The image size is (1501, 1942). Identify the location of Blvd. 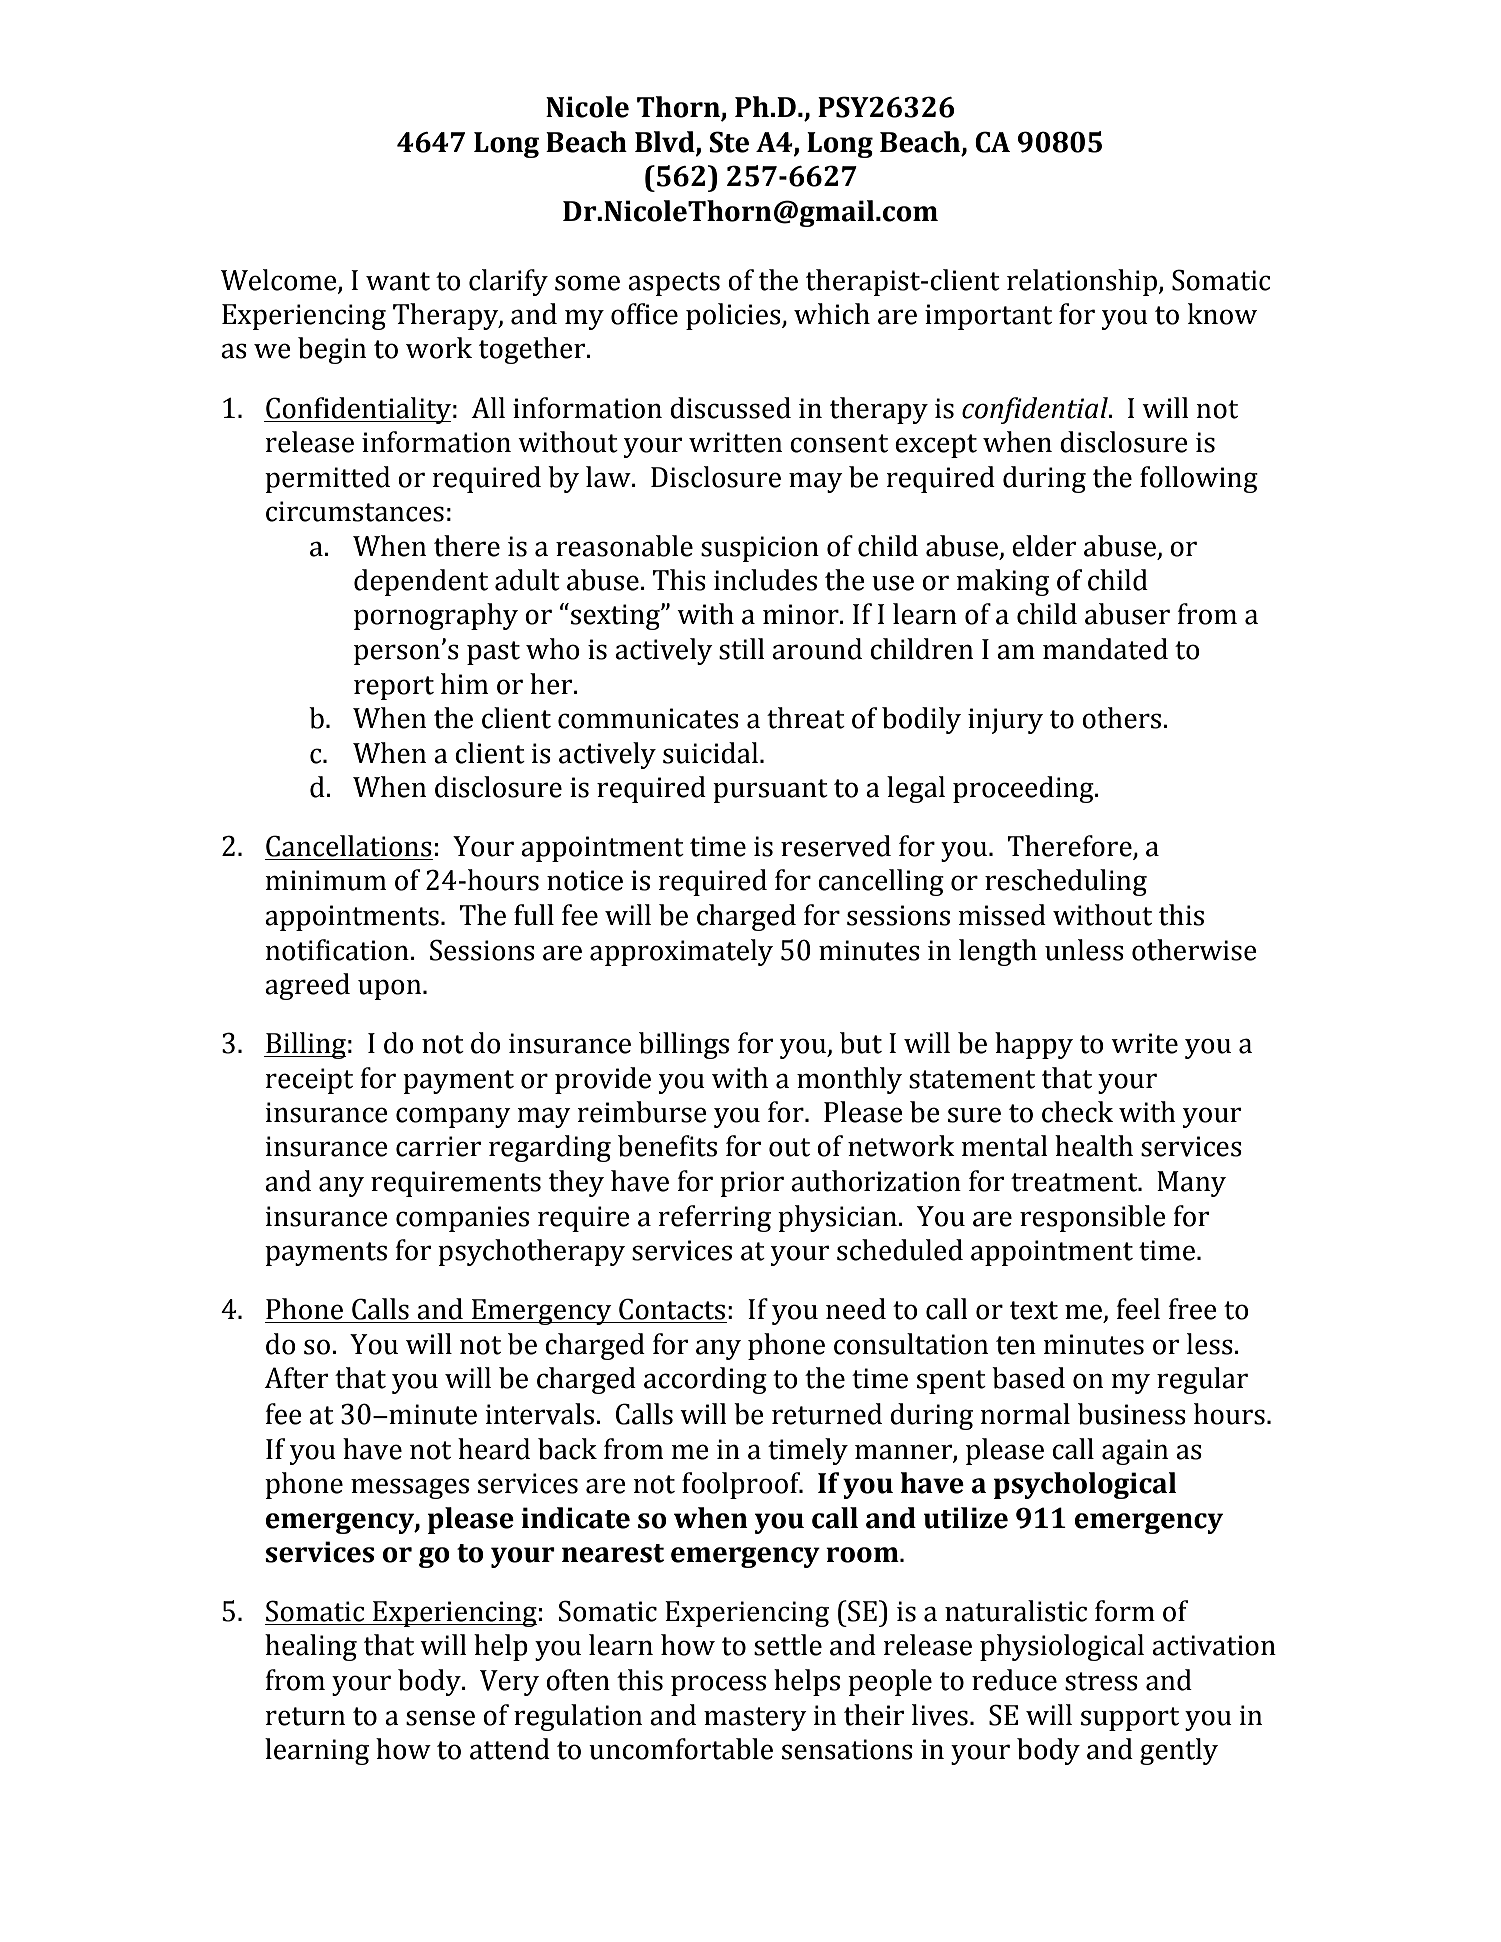
(666, 143).
